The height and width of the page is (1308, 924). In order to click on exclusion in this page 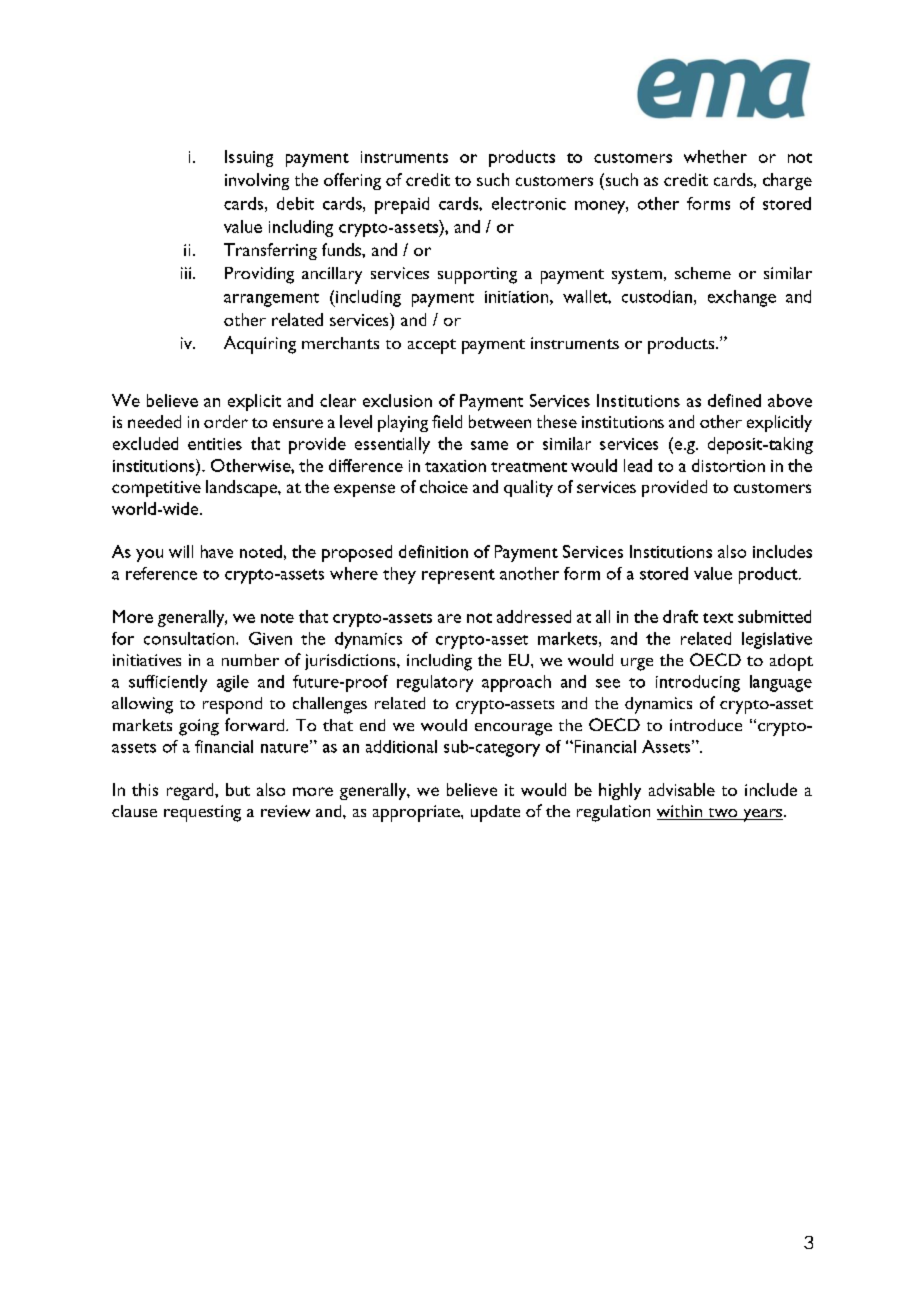, I will do `click(397, 400)`.
